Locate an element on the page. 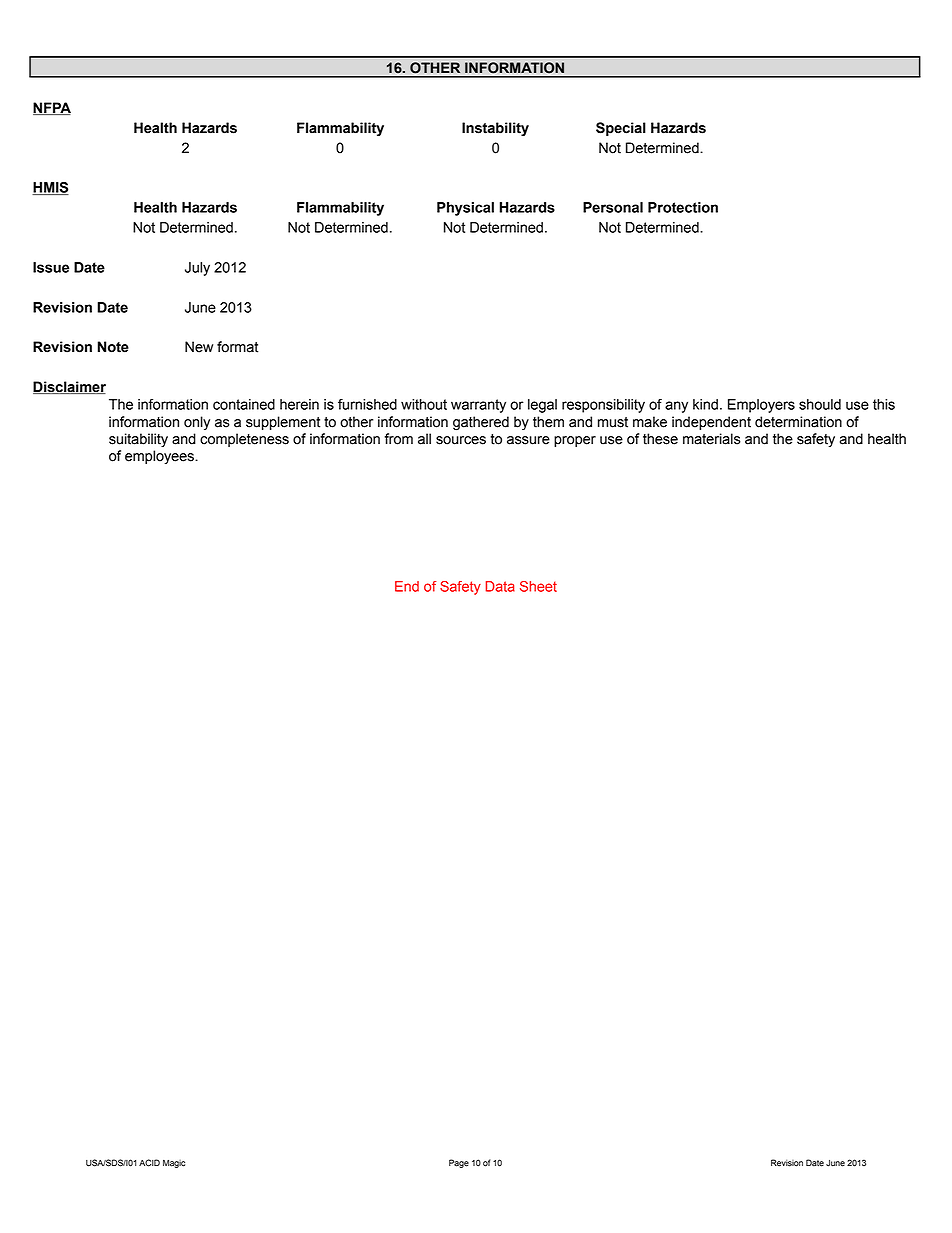  employees is located at coordinates (160, 457).
